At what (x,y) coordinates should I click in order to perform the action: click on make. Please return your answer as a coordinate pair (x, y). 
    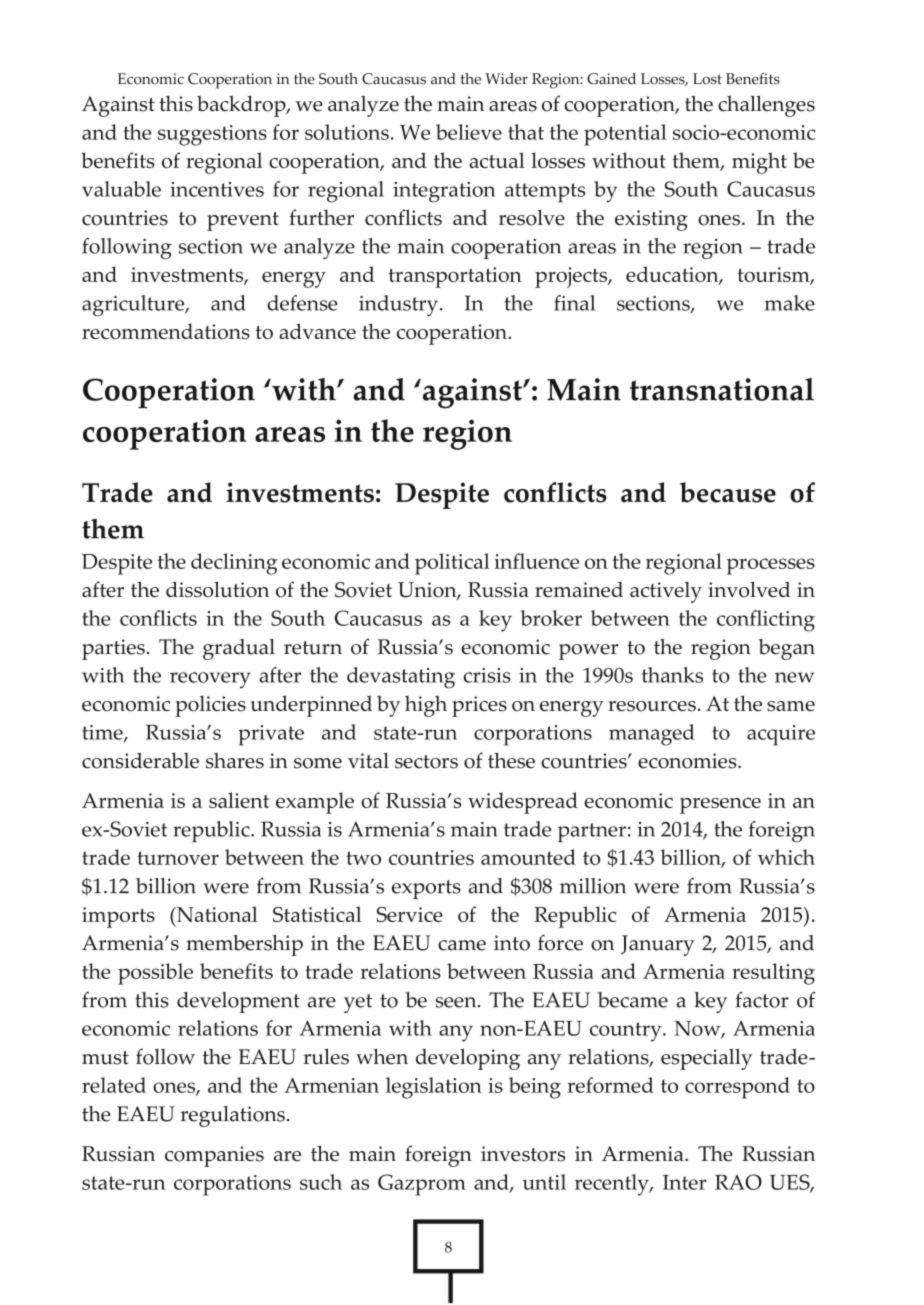
    Looking at the image, I should click on (789, 303).
